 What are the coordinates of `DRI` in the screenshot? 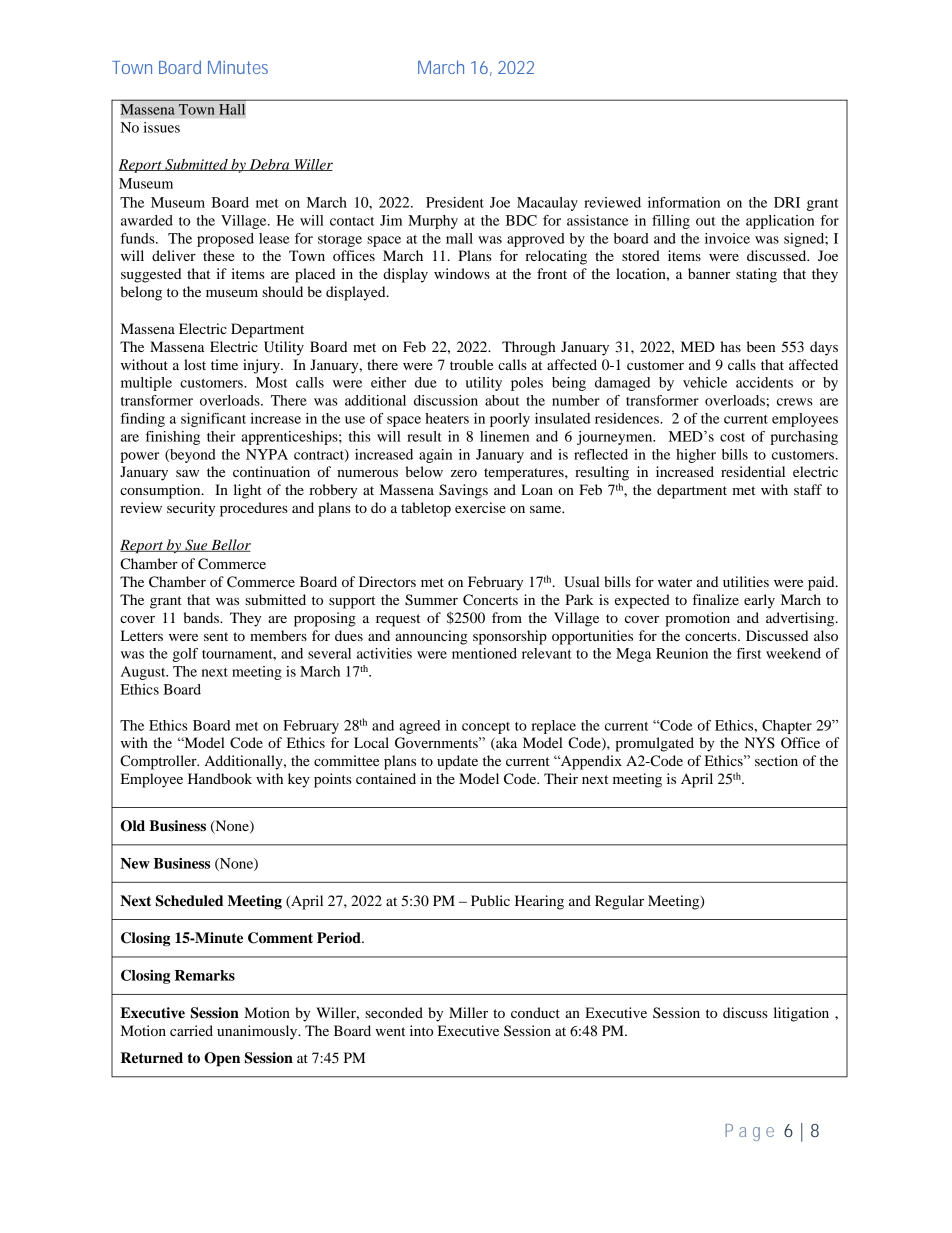 It's located at (787, 202).
